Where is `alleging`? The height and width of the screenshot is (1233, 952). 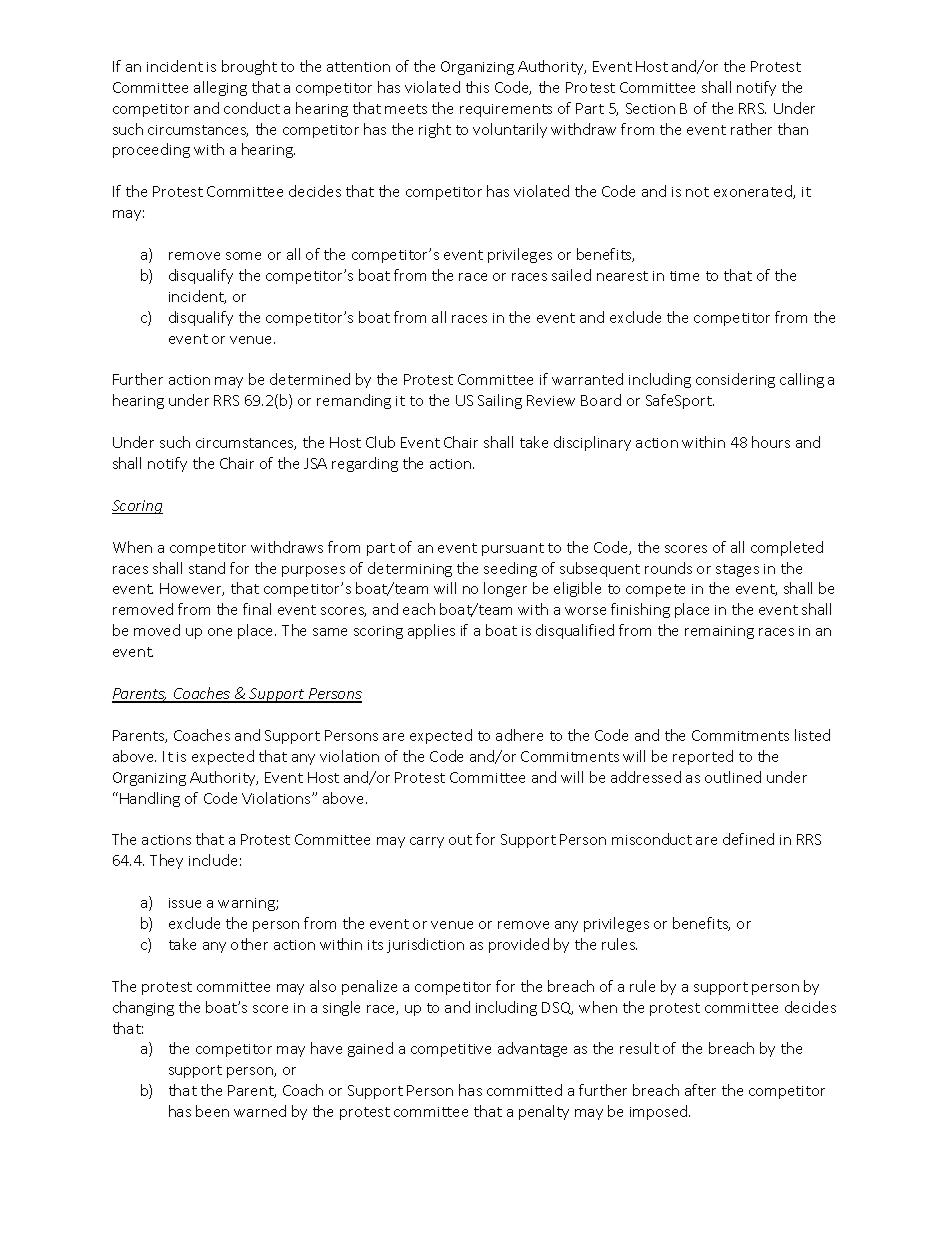 alleging is located at coordinates (220, 88).
